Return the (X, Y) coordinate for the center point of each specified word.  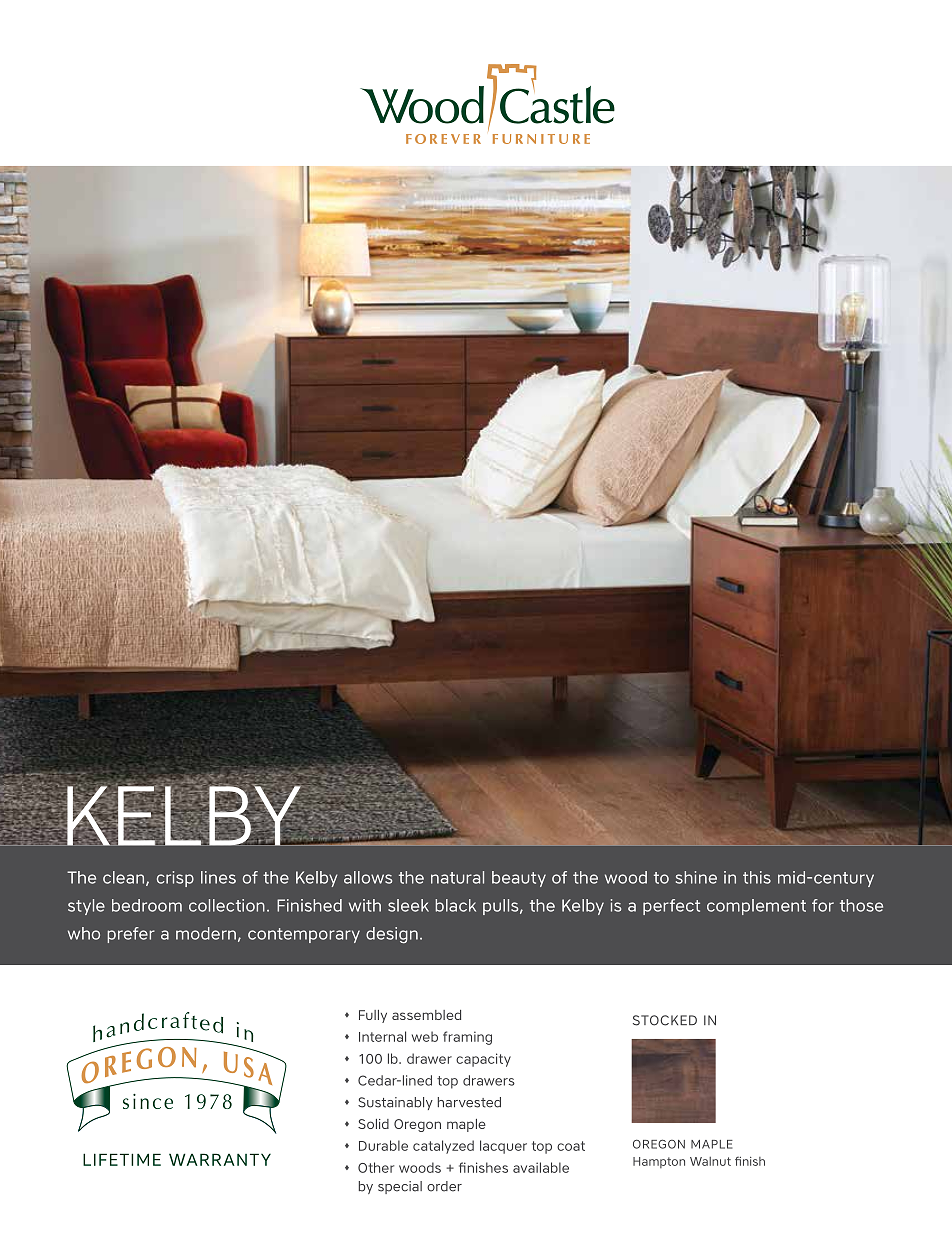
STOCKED (665, 1020)
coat (571, 1146)
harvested (469, 1102)
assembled (426, 1015)
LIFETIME (122, 1159)
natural (457, 877)
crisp (175, 879)
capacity (483, 1060)
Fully (373, 1016)
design (392, 935)
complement (756, 907)
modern (206, 933)
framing (467, 1038)
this (757, 877)
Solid (373, 1124)
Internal (382, 1036)
